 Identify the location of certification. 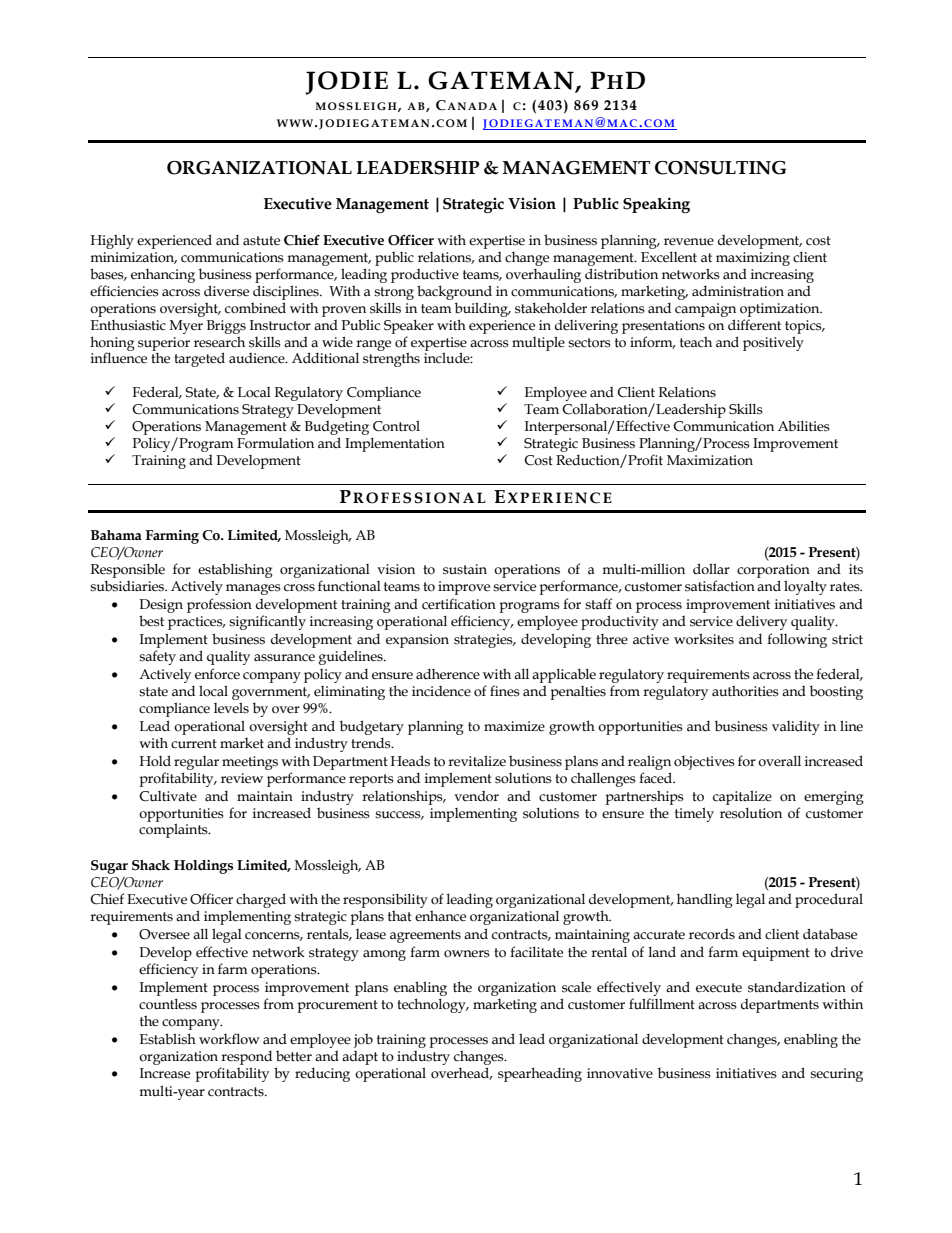
(459, 604).
